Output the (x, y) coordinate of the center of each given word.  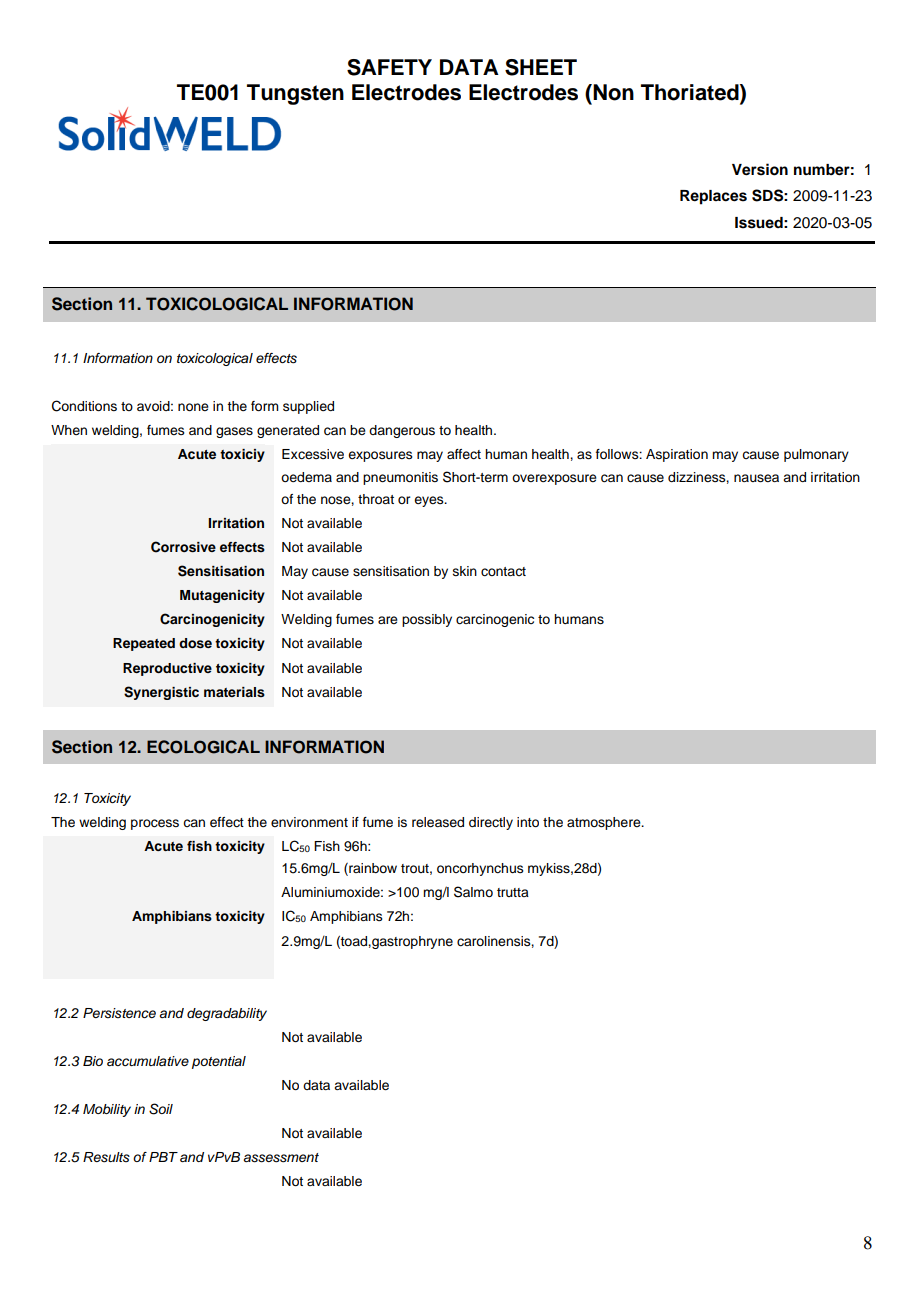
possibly (427, 620)
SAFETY (389, 67)
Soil (161, 1109)
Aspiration (677, 455)
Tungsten (295, 94)
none (193, 407)
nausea (756, 478)
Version (760, 169)
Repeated (144, 644)
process (155, 824)
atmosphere (605, 823)
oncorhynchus (480, 869)
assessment (281, 1158)
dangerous (402, 431)
